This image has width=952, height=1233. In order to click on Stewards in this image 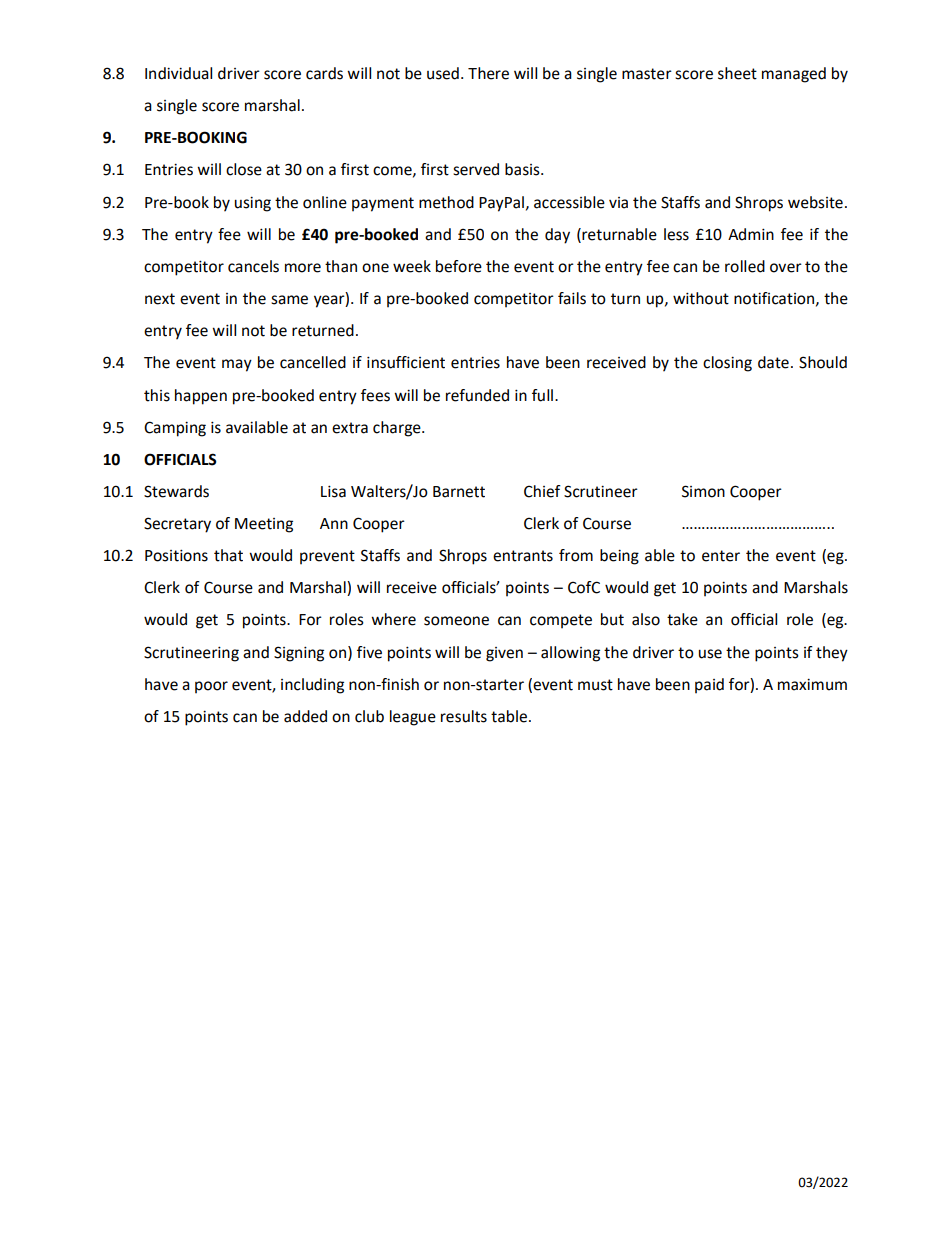, I will do `click(176, 491)`.
